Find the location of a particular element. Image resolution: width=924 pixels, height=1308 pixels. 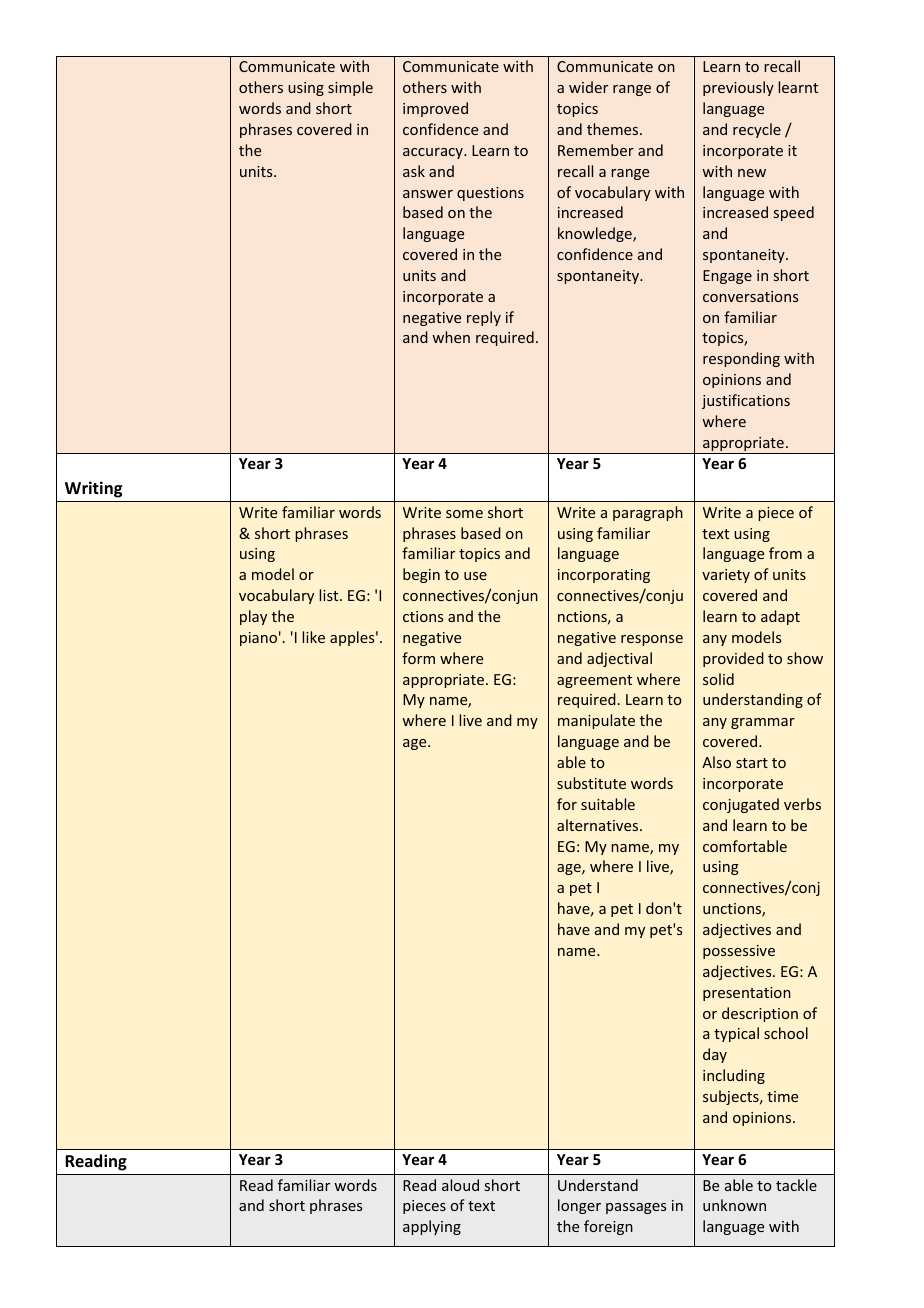

applying is located at coordinates (432, 1227).
